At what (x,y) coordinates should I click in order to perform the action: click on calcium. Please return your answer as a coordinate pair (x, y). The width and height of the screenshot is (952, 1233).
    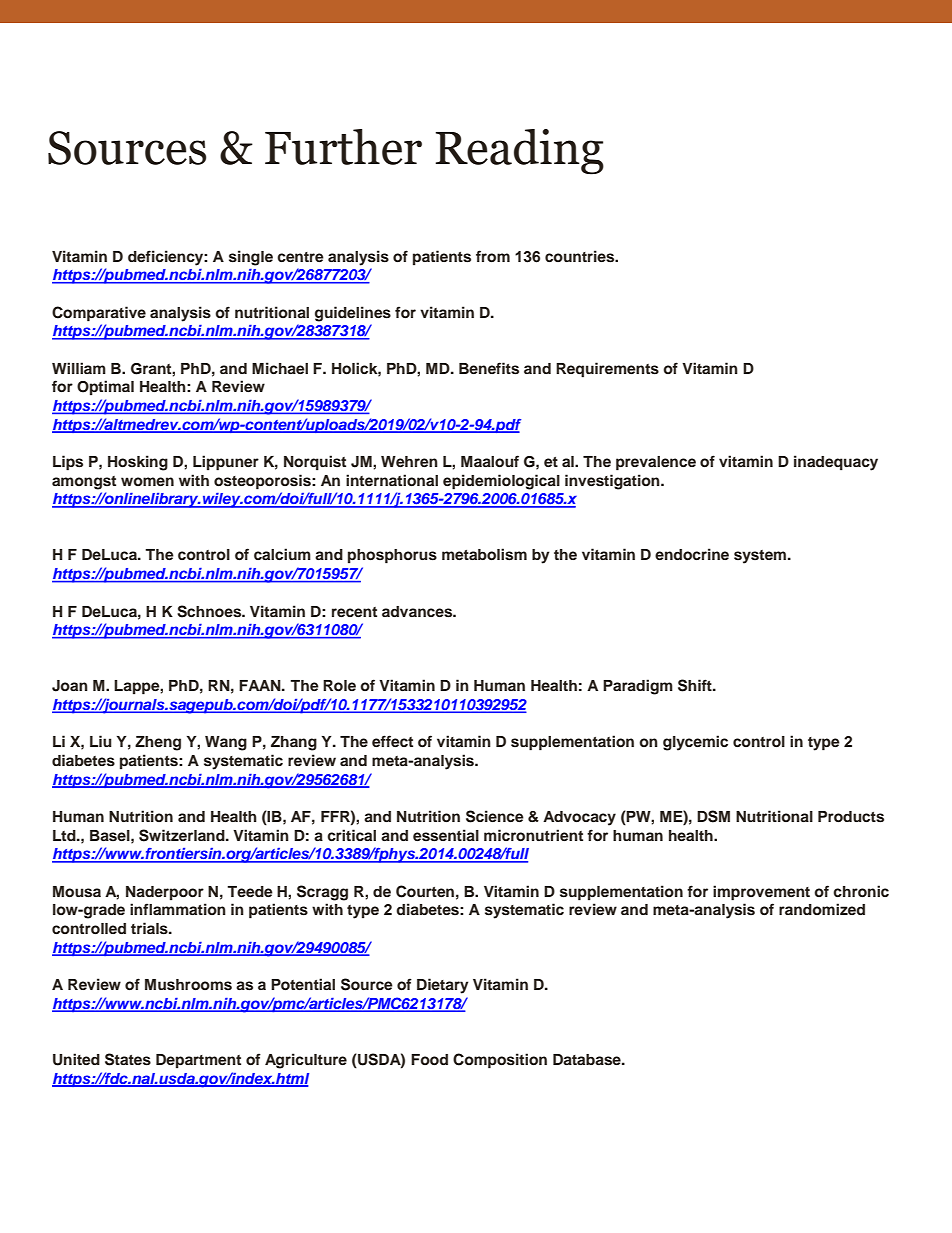
    Looking at the image, I should click on (282, 554).
